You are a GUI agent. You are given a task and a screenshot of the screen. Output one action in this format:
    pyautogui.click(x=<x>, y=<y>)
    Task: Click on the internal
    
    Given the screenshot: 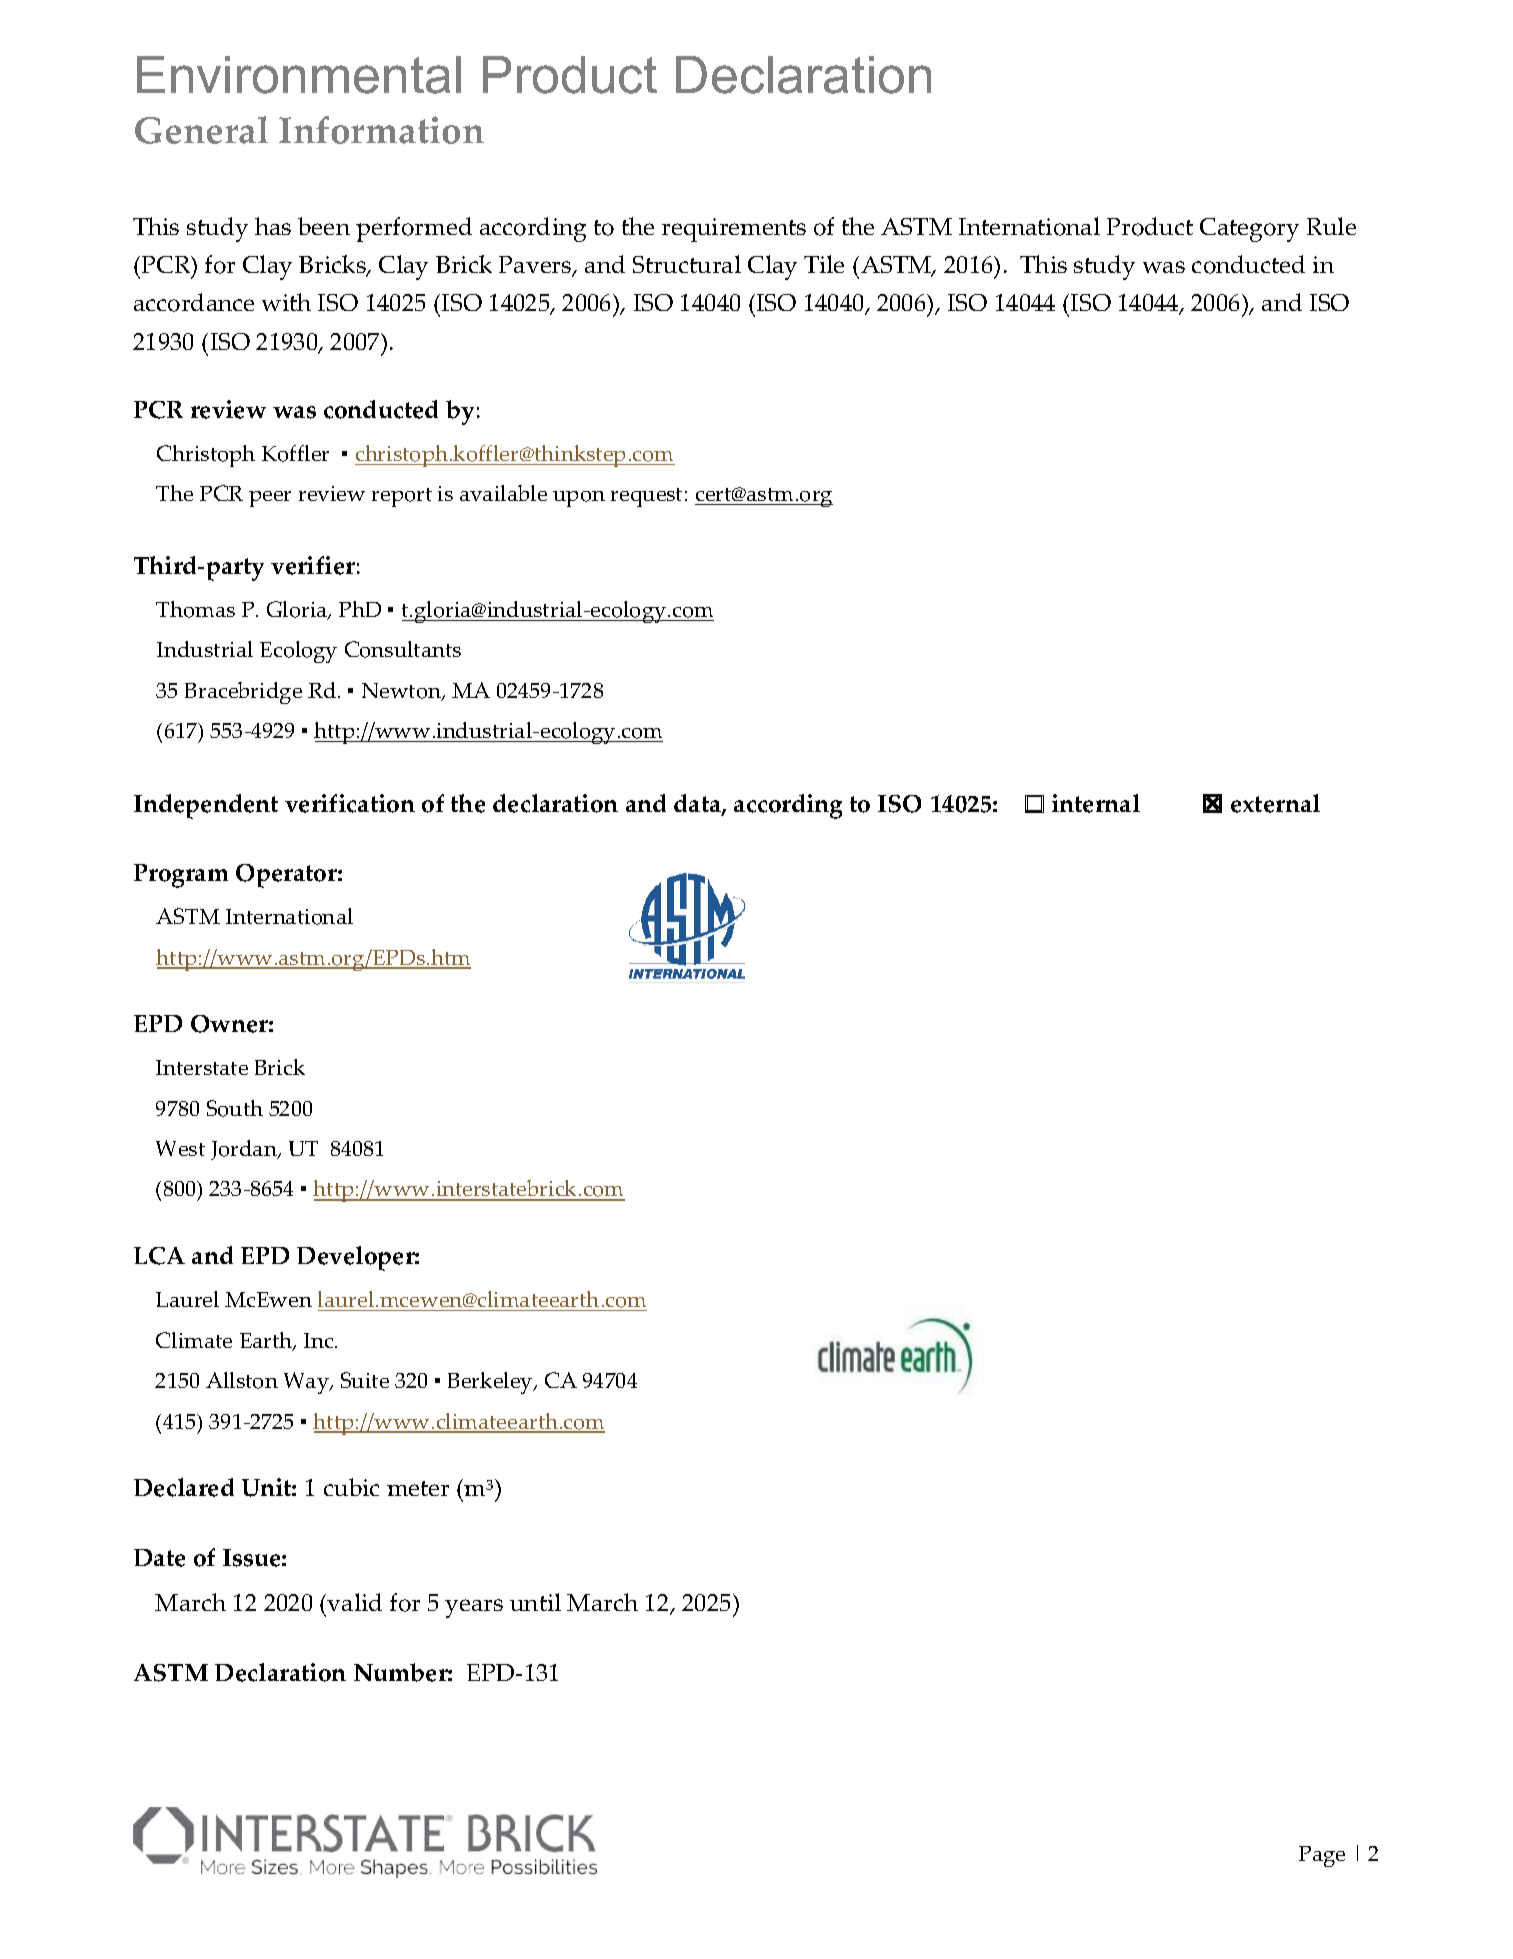 What is the action you would take?
    pyautogui.click(x=1096, y=803)
